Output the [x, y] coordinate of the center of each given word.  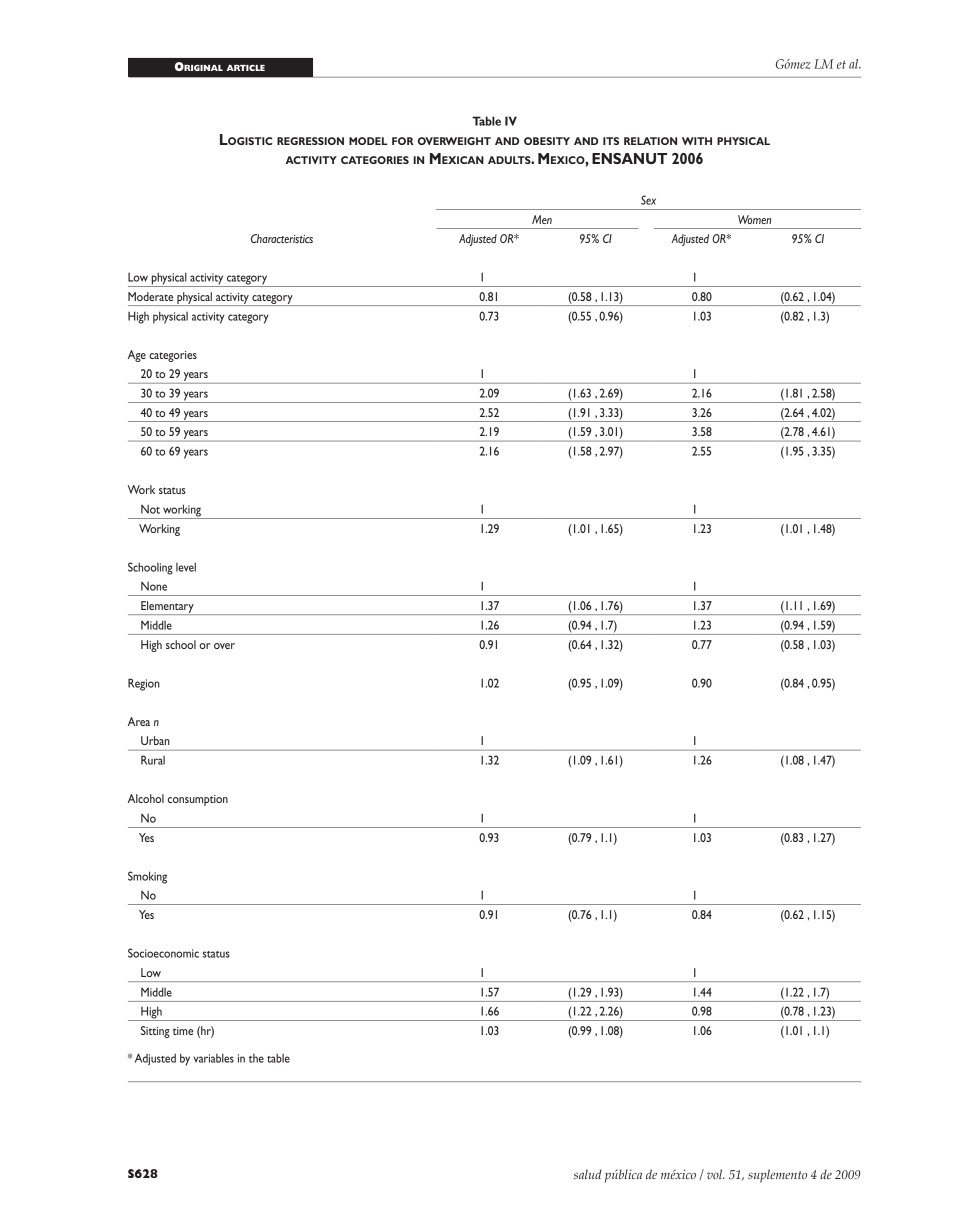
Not [150, 509]
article [245, 68]
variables [214, 1058]
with [697, 141]
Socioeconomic [163, 953]
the [256, 1058]
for [402, 141]
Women [754, 219]
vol [716, 1174]
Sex [648, 200]
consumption [198, 800]
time [183, 1031]
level [186, 567]
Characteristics [282, 238]
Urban [155, 740]
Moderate [150, 296]
